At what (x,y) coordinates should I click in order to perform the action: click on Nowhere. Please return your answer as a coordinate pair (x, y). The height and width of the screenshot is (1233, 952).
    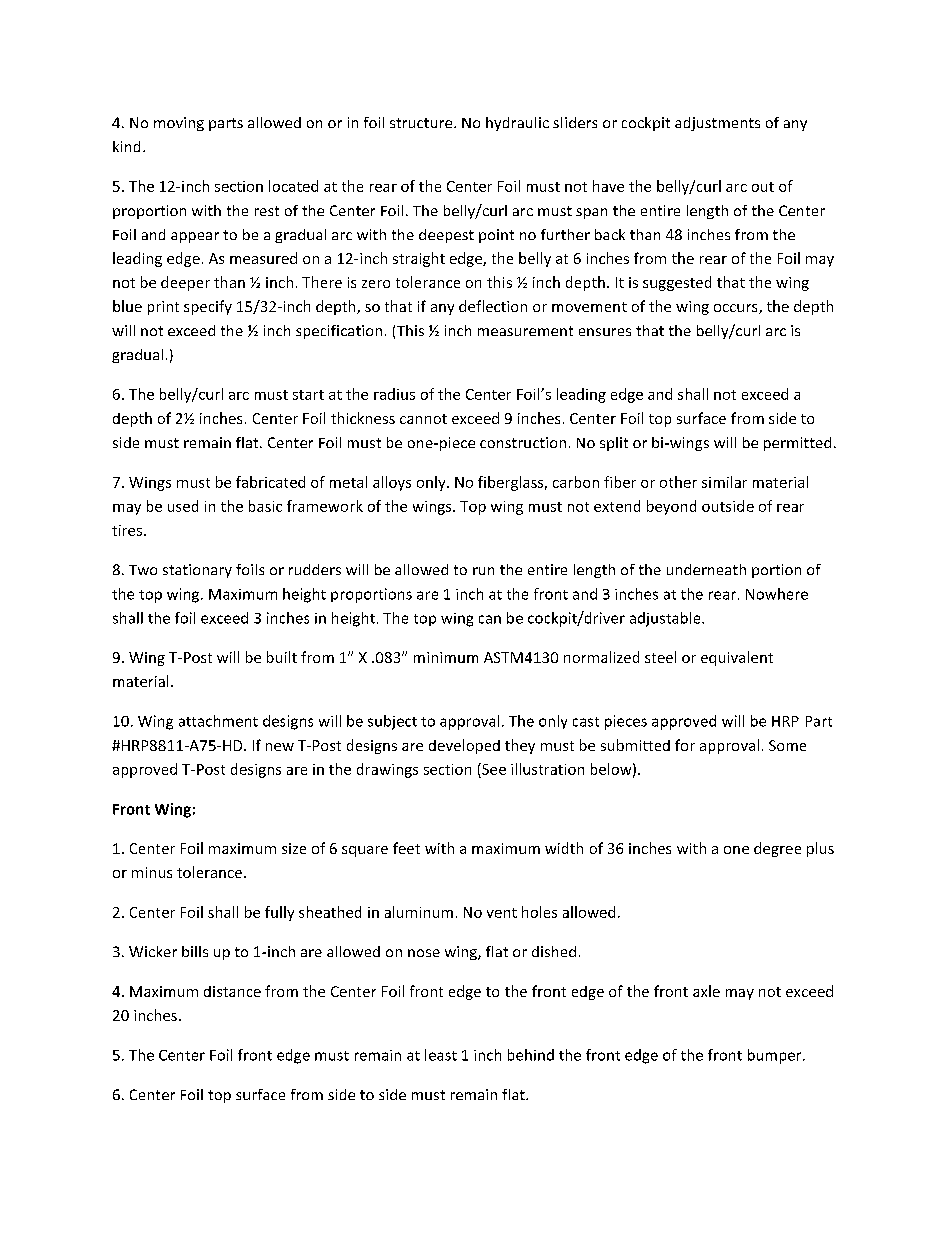
    Looking at the image, I should click on (777, 594).
